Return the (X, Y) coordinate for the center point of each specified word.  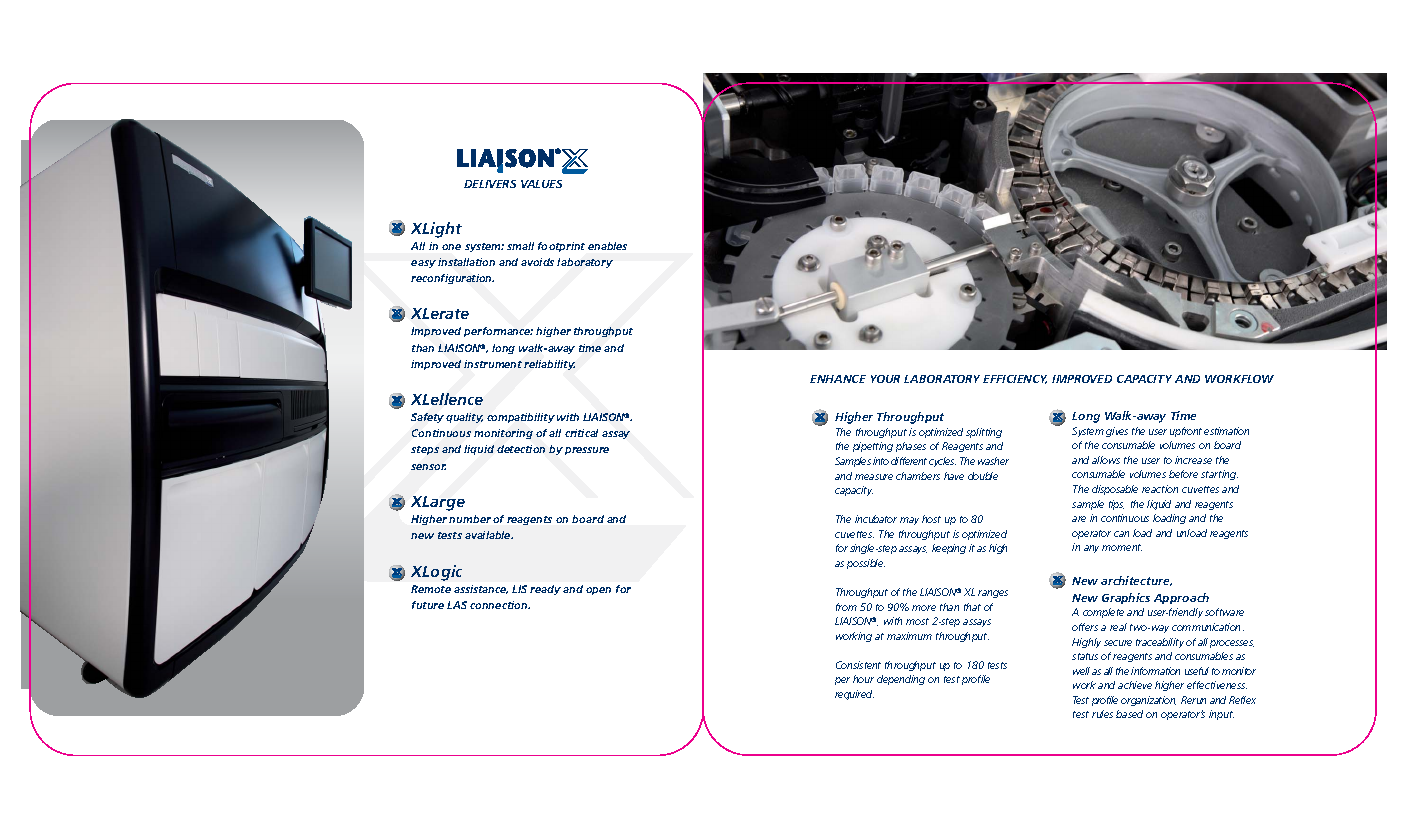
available (489, 535)
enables (607, 246)
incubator (876, 519)
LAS (457, 605)
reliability (549, 365)
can (1121, 534)
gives (1117, 432)
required (854, 695)
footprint (561, 247)
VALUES (541, 184)
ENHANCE (838, 379)
